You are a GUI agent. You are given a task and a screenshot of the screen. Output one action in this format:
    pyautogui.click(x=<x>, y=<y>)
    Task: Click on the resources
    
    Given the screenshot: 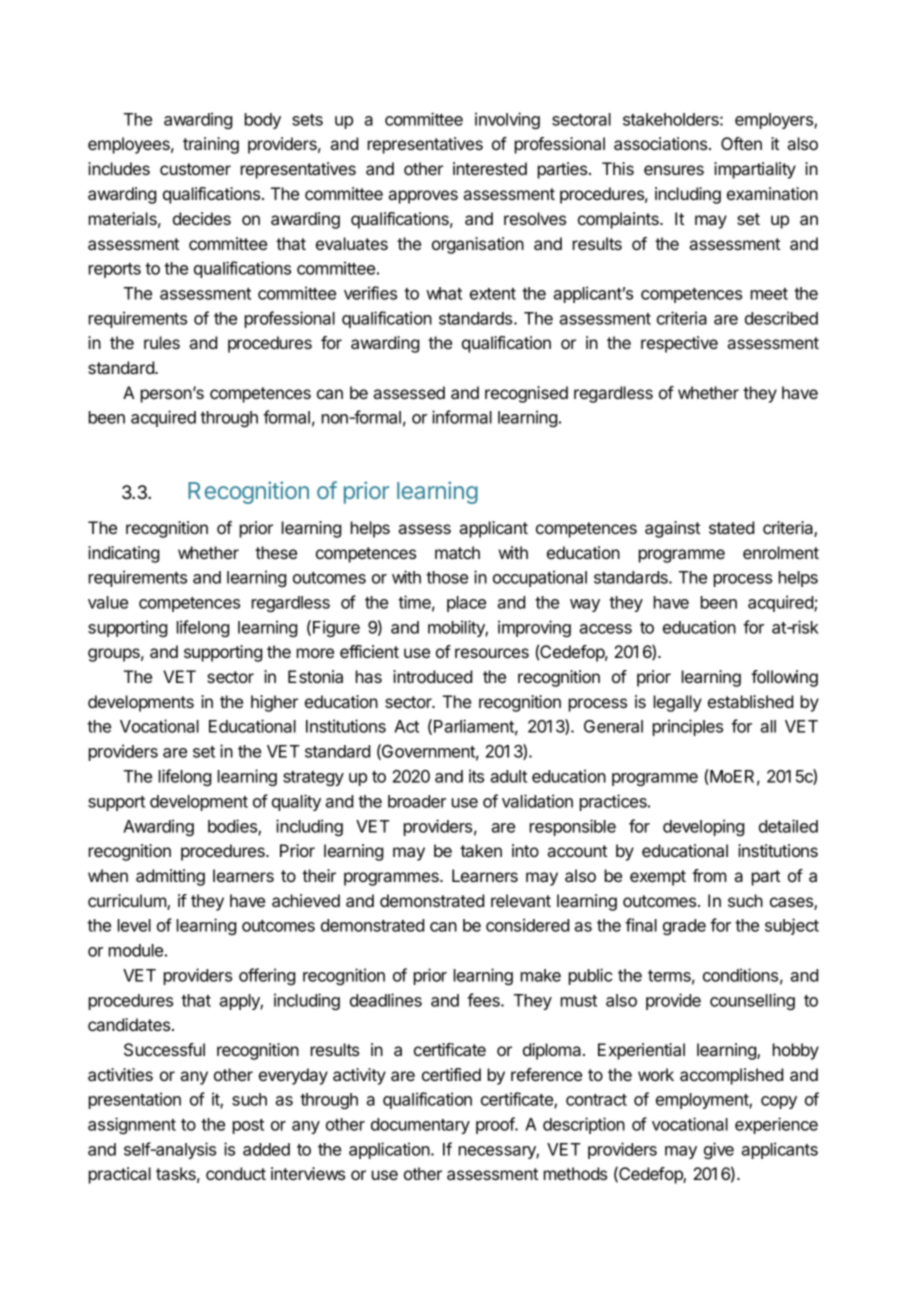 What is the action you would take?
    pyautogui.click(x=492, y=653)
